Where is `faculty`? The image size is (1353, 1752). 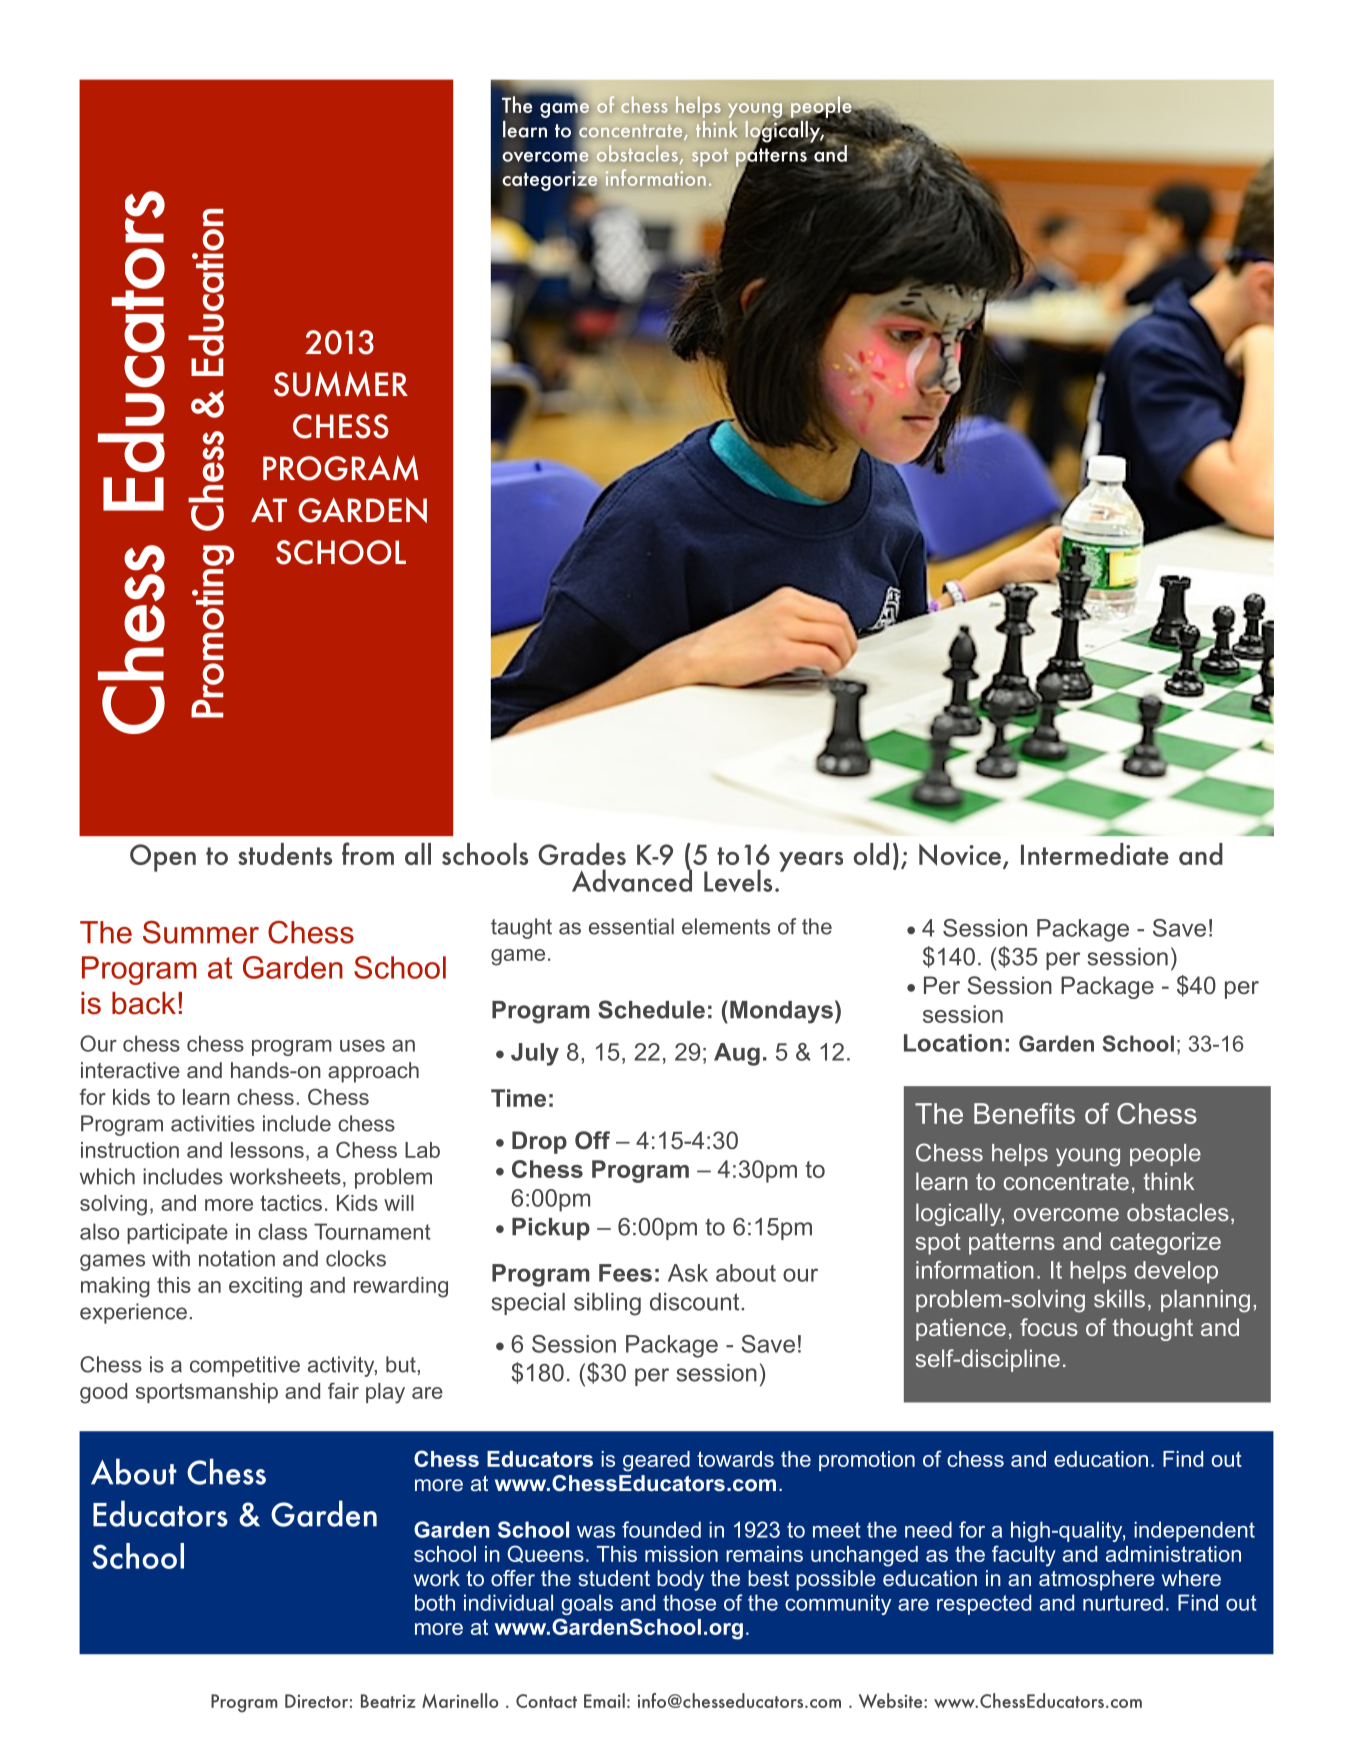
faculty is located at coordinates (1024, 1556).
